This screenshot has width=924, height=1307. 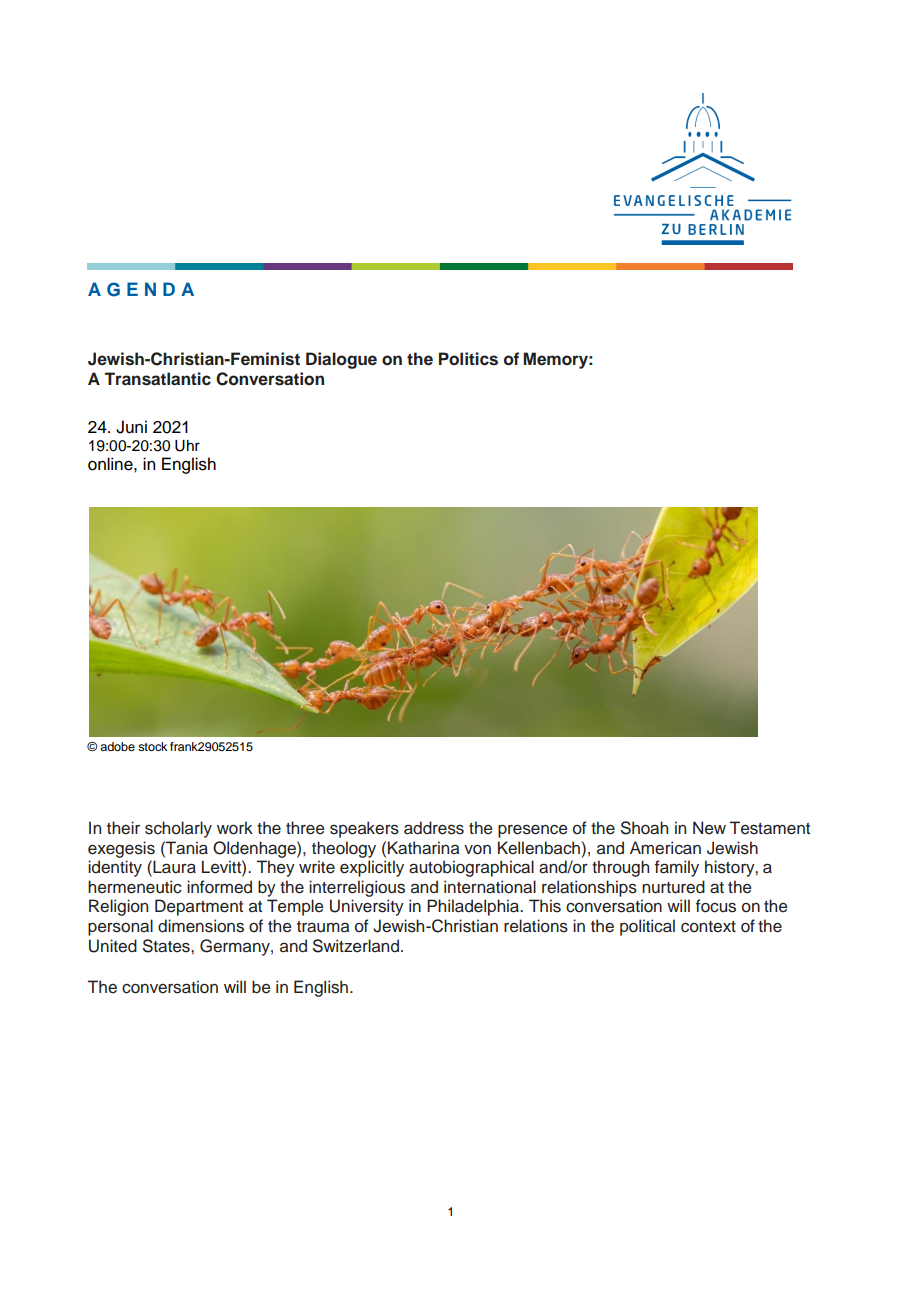 What do you see at coordinates (341, 360) in the screenshot?
I see `Dialogue` at bounding box center [341, 360].
